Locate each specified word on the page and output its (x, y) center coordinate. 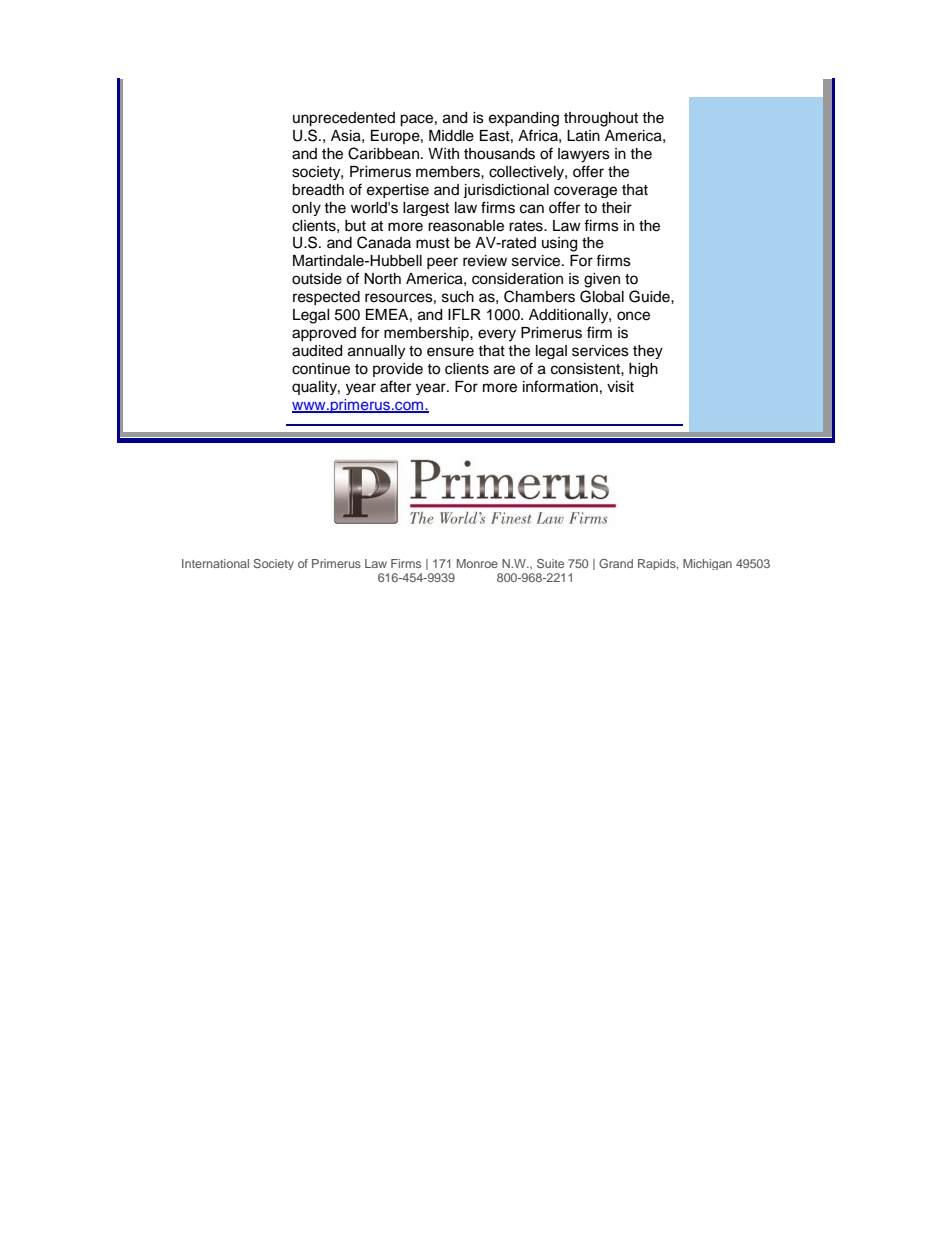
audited (317, 351)
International (215, 563)
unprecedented (344, 119)
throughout (601, 119)
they (648, 352)
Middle (451, 136)
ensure (450, 352)
